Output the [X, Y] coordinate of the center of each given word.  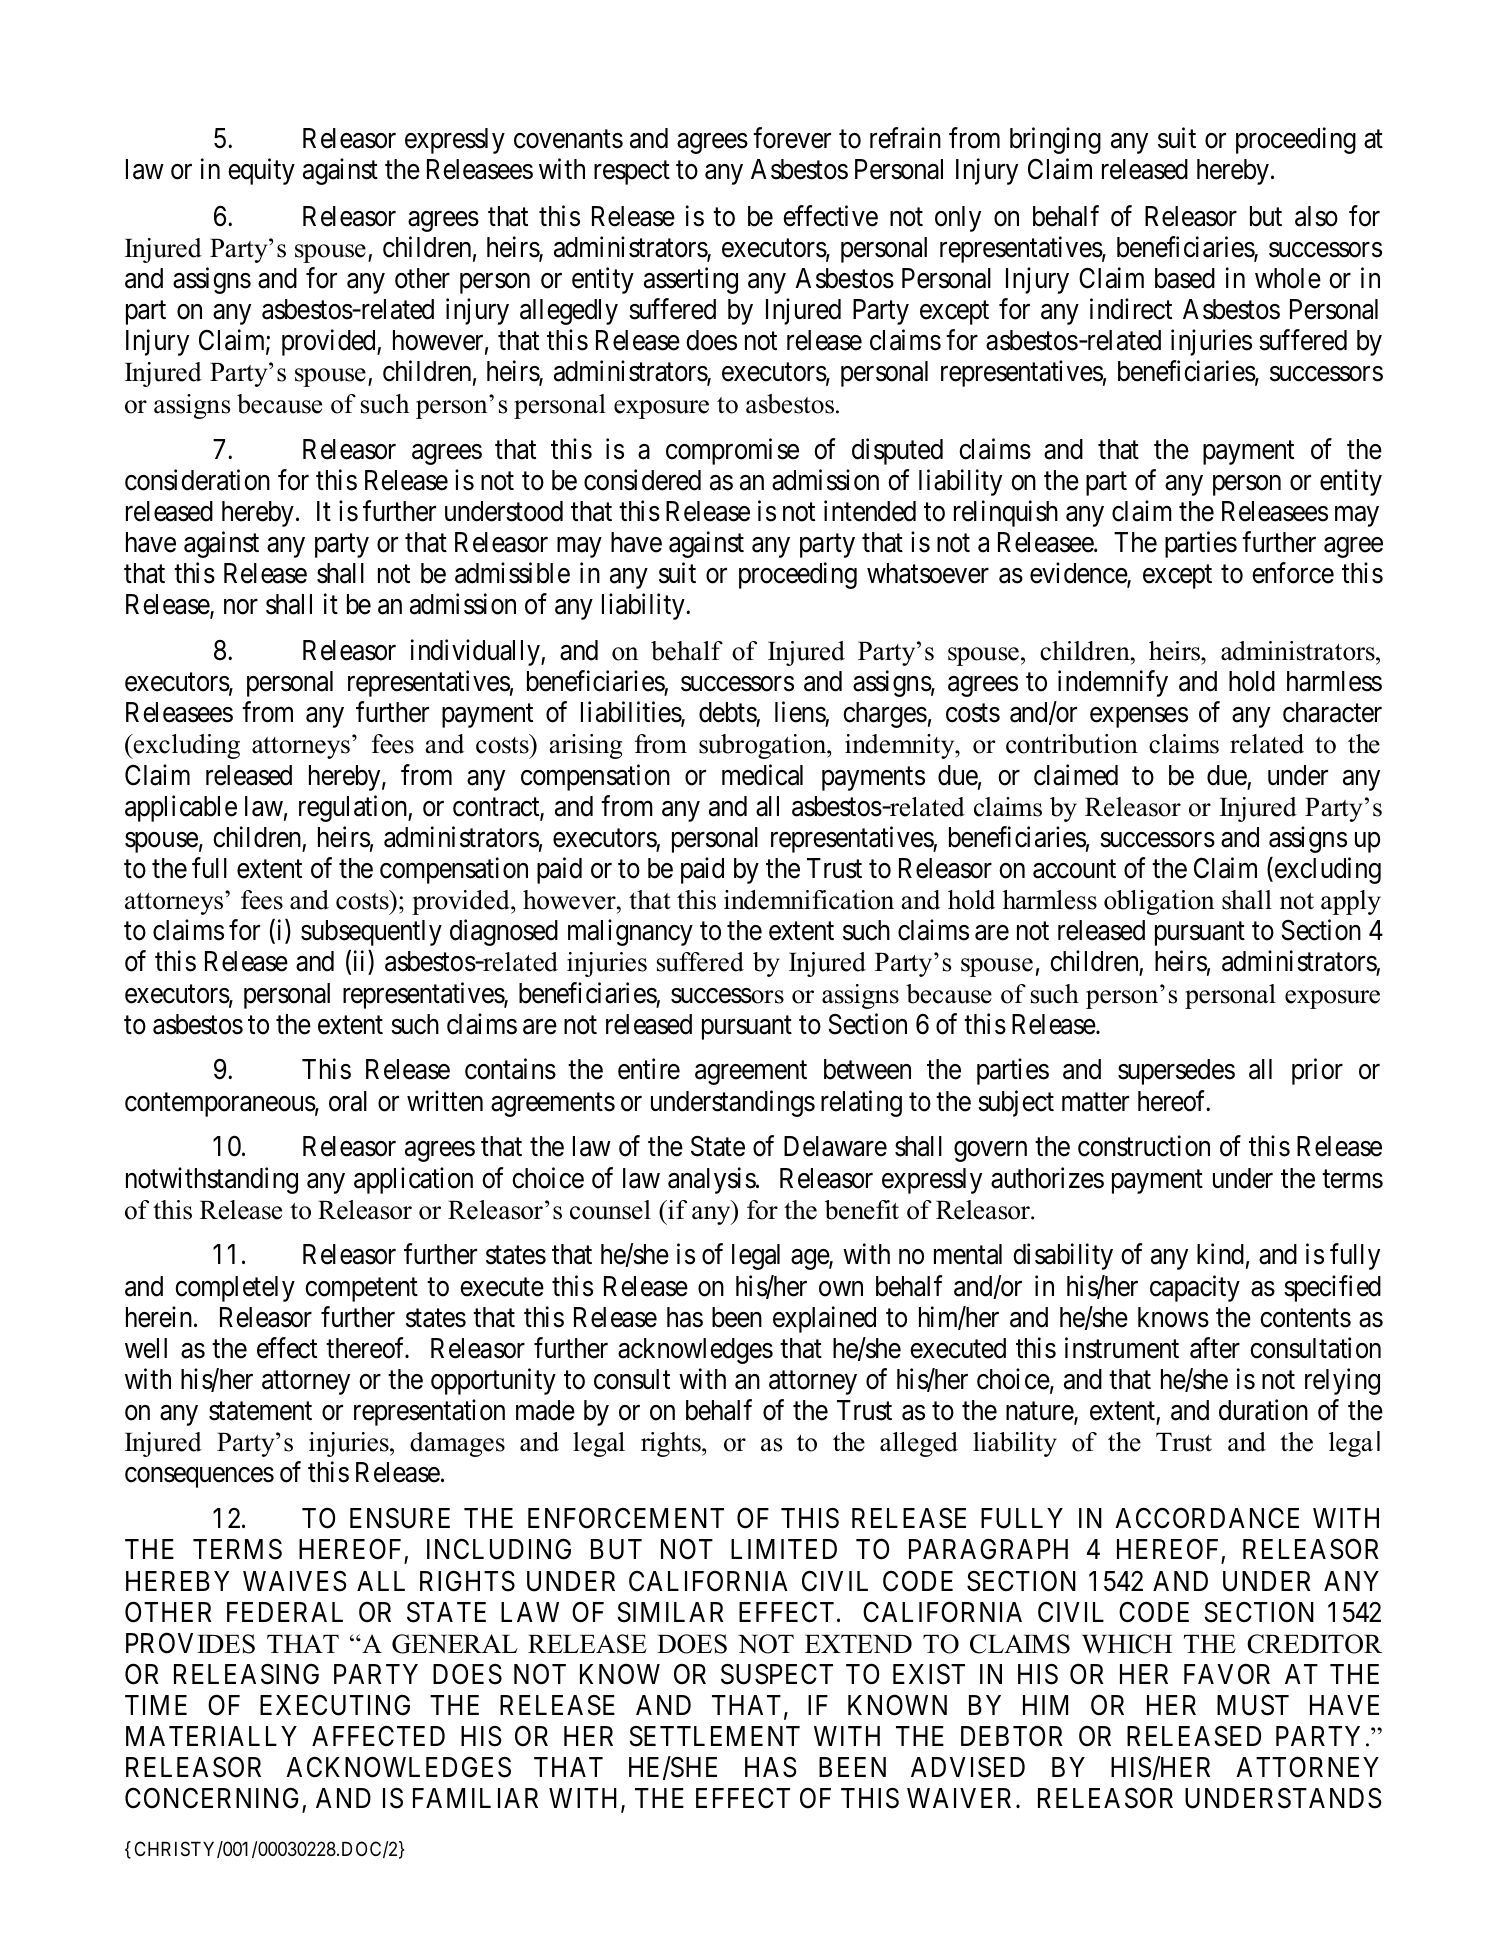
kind [1220, 1254]
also [1316, 216]
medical [762, 775]
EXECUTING [335, 1705]
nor [241, 607]
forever [792, 138]
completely [235, 1289]
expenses [1139, 717]
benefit [862, 1210]
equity [261, 172]
